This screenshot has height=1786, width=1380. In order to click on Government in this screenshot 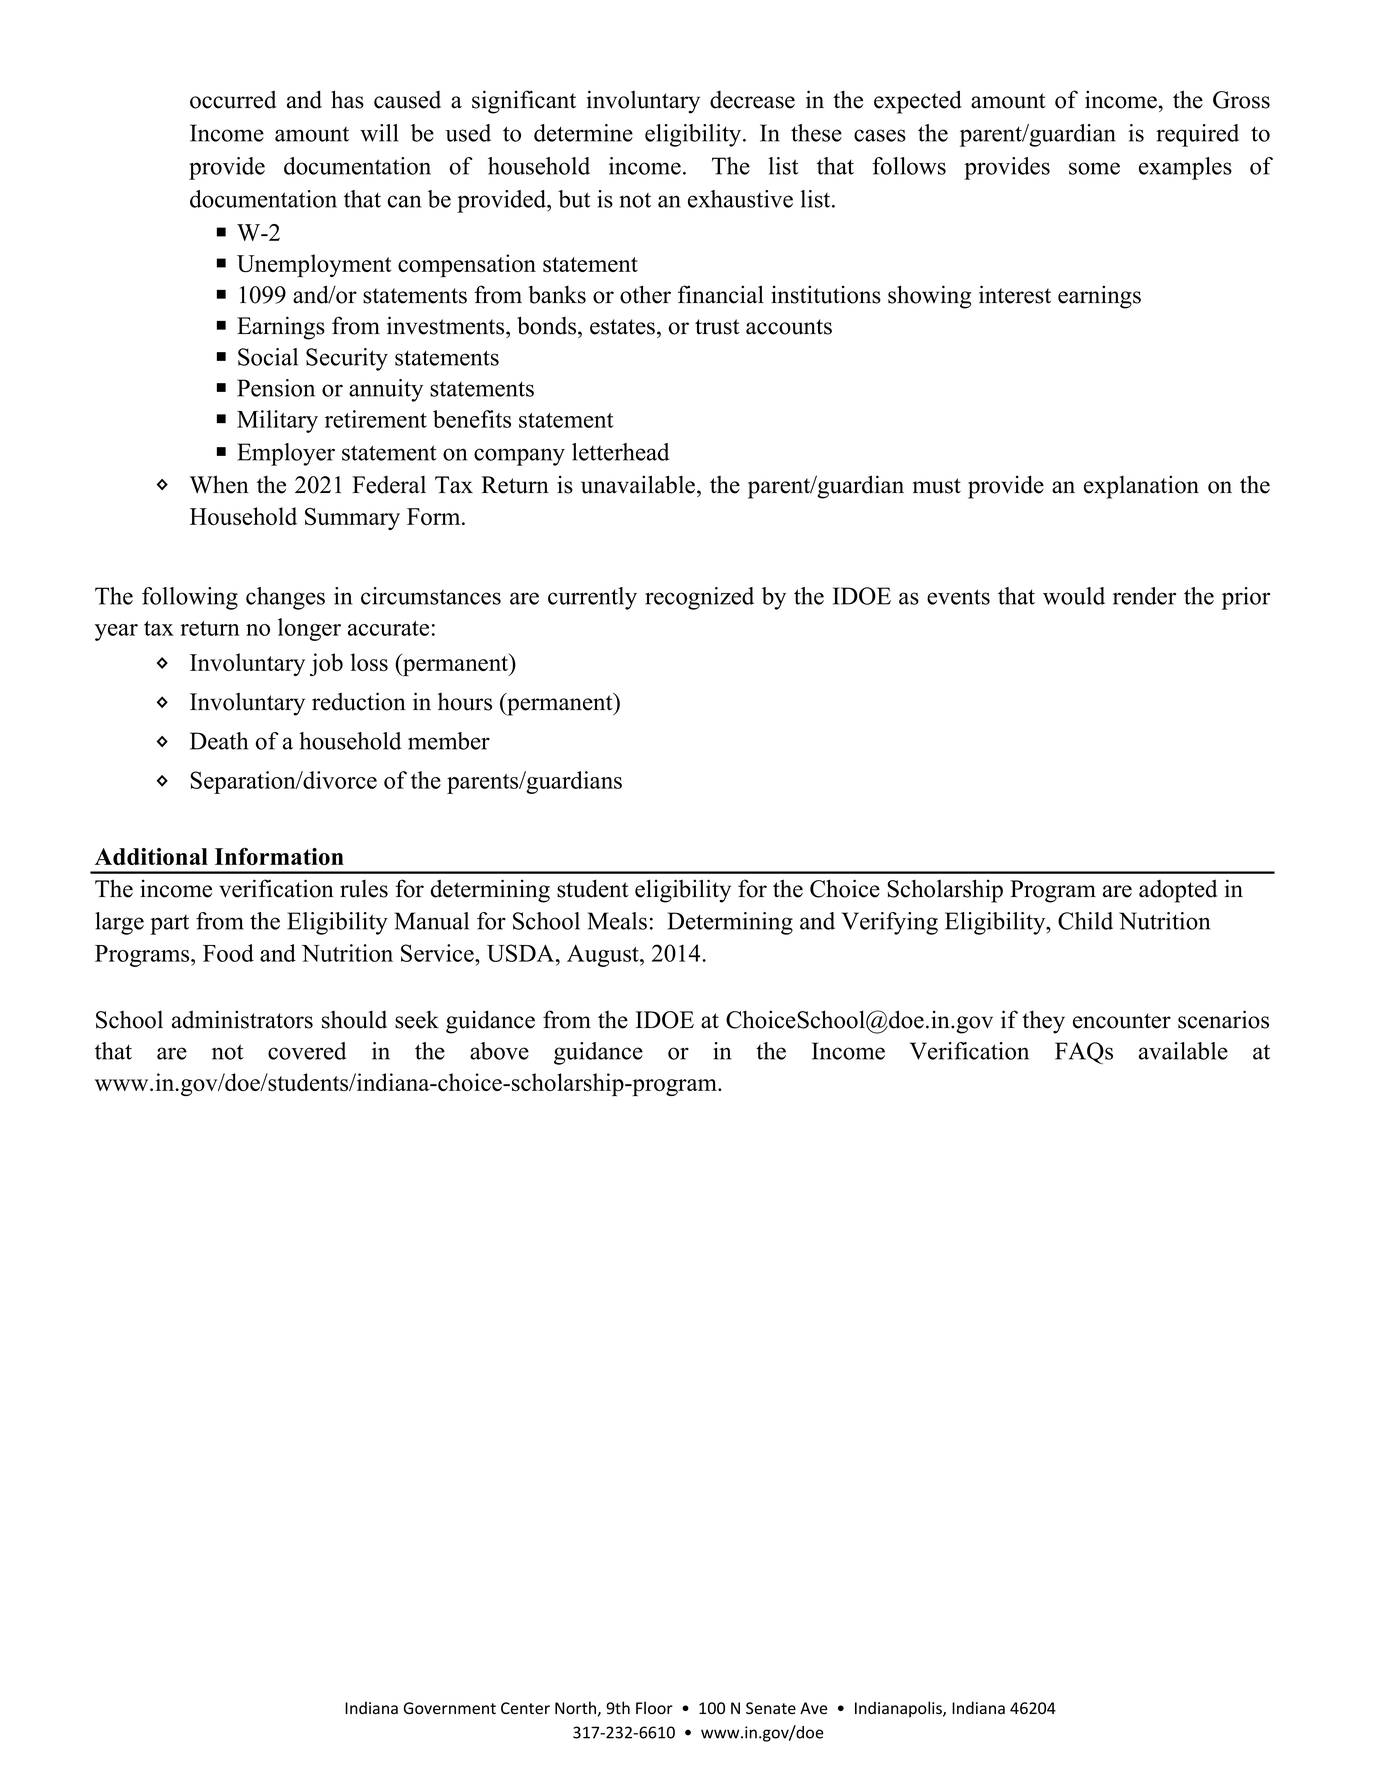, I will do `click(449, 1708)`.
